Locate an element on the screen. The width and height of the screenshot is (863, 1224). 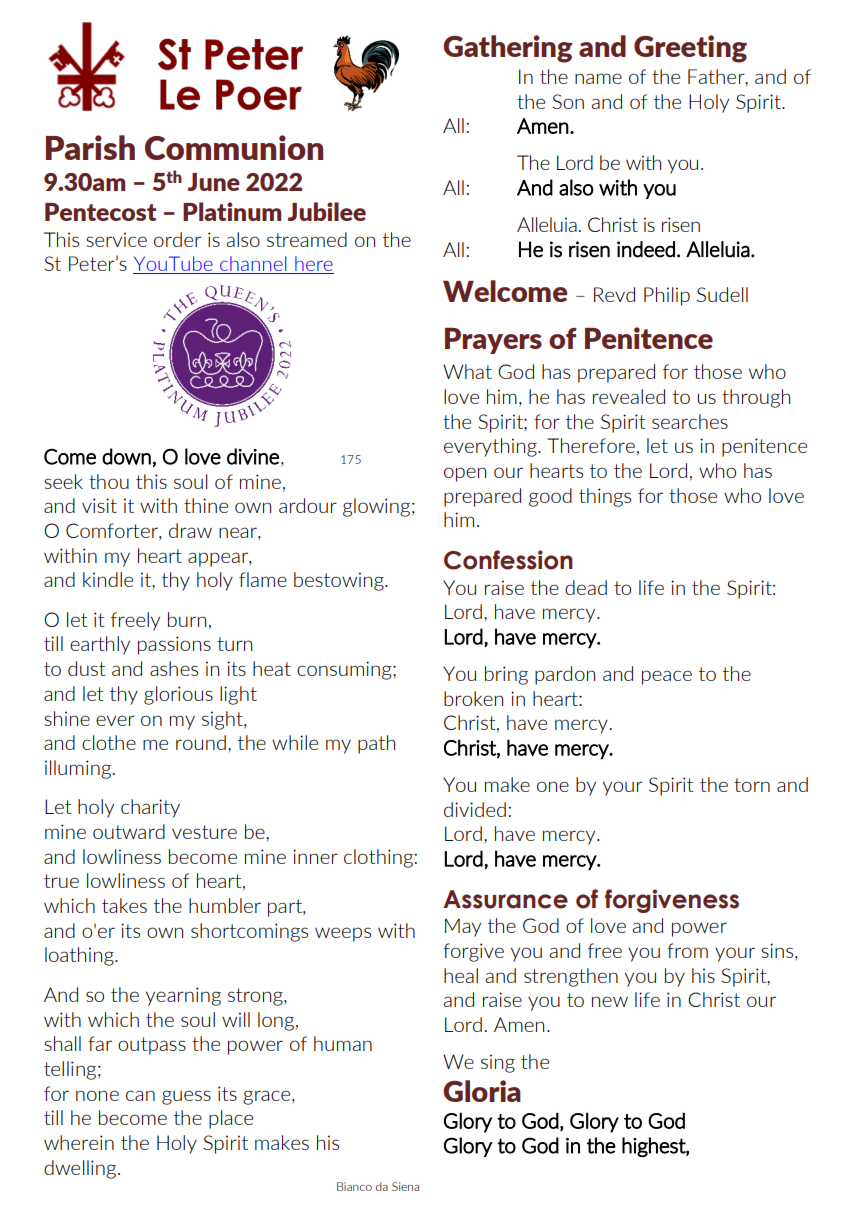
Siena is located at coordinates (405, 1186).
